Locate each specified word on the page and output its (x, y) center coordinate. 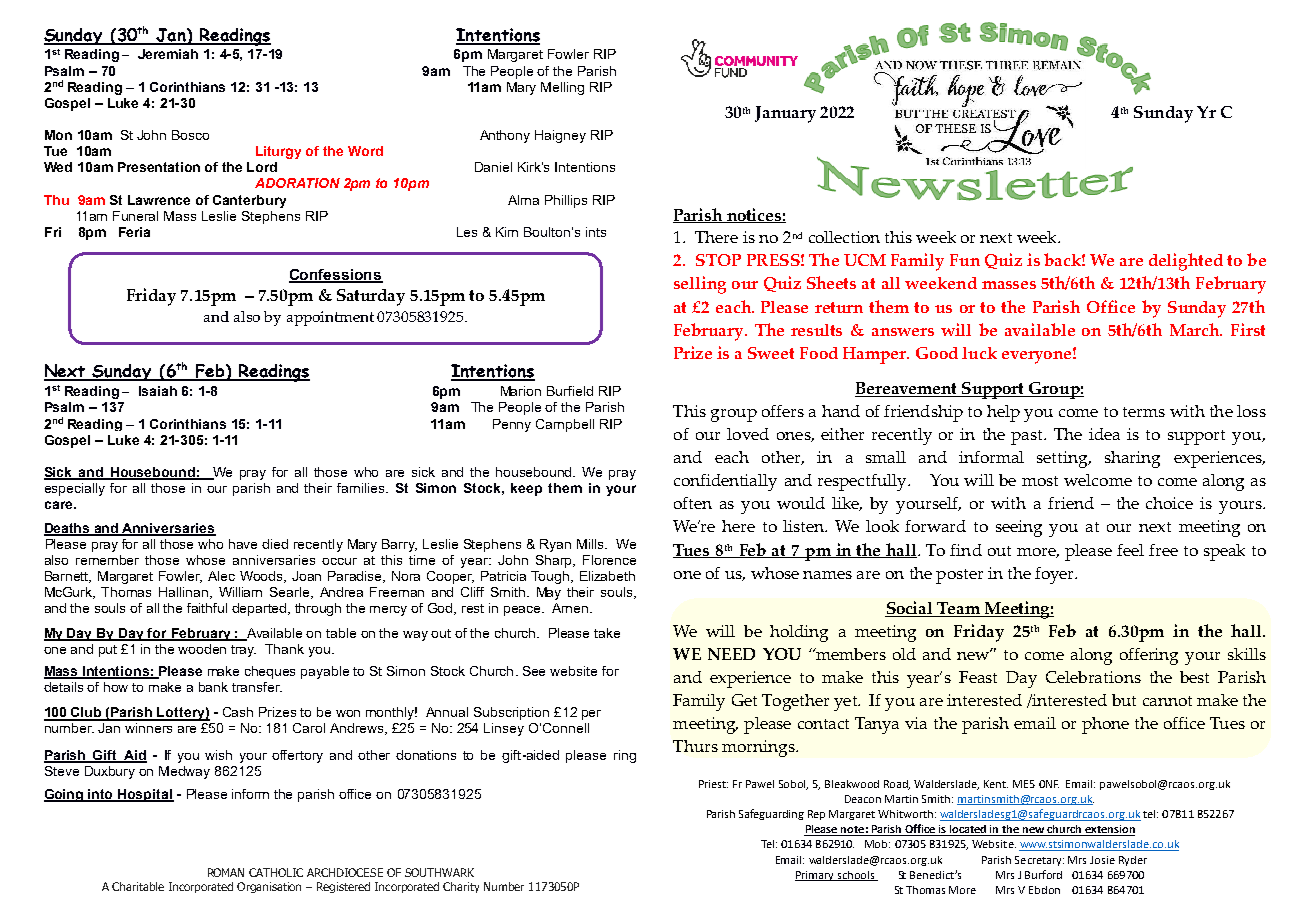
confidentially (725, 482)
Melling (562, 88)
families (362, 488)
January (785, 114)
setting (1063, 459)
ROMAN (226, 872)
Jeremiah (168, 54)
